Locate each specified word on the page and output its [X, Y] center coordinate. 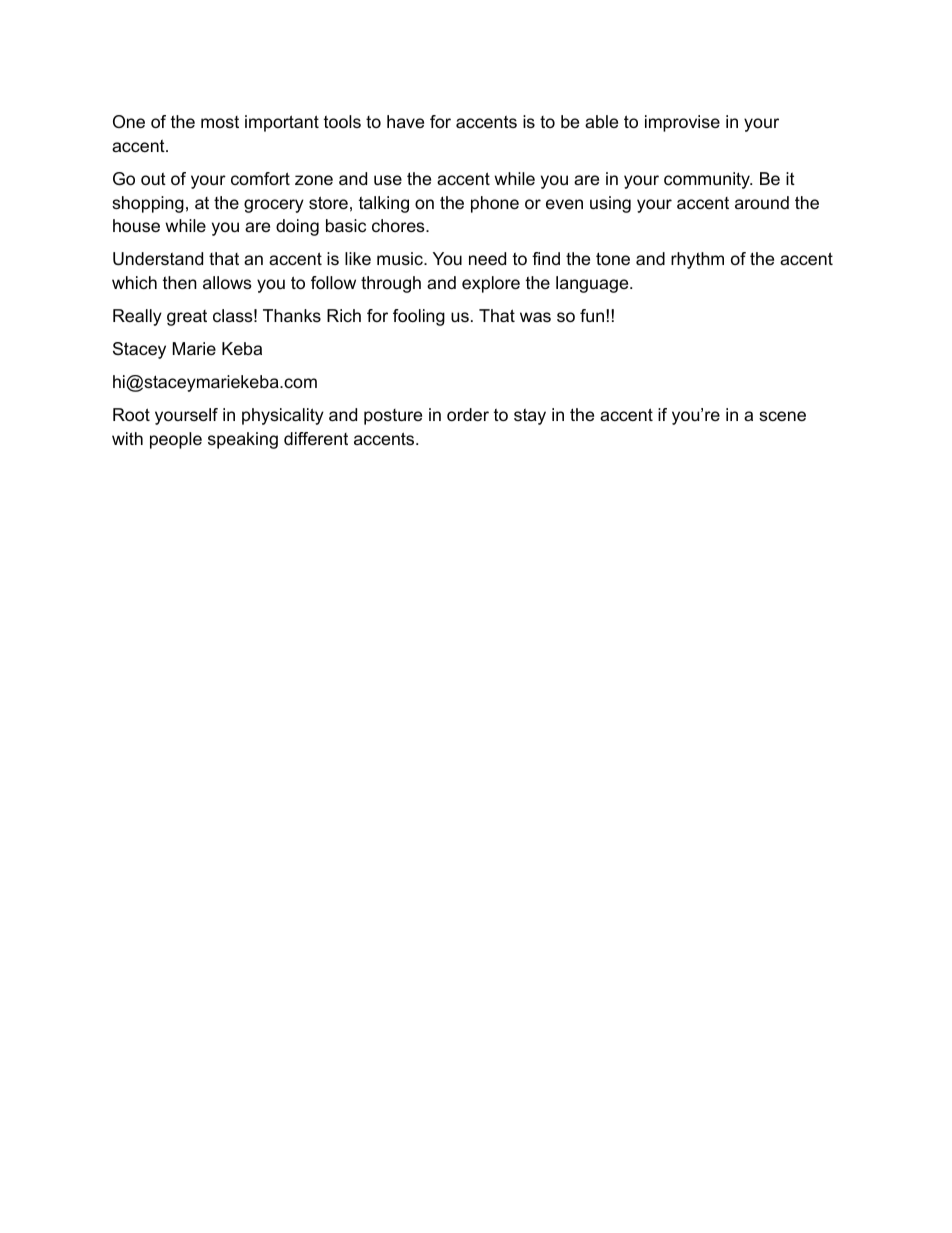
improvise [682, 123]
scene [782, 416]
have [405, 121]
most [220, 122]
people [176, 440]
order [468, 415]
